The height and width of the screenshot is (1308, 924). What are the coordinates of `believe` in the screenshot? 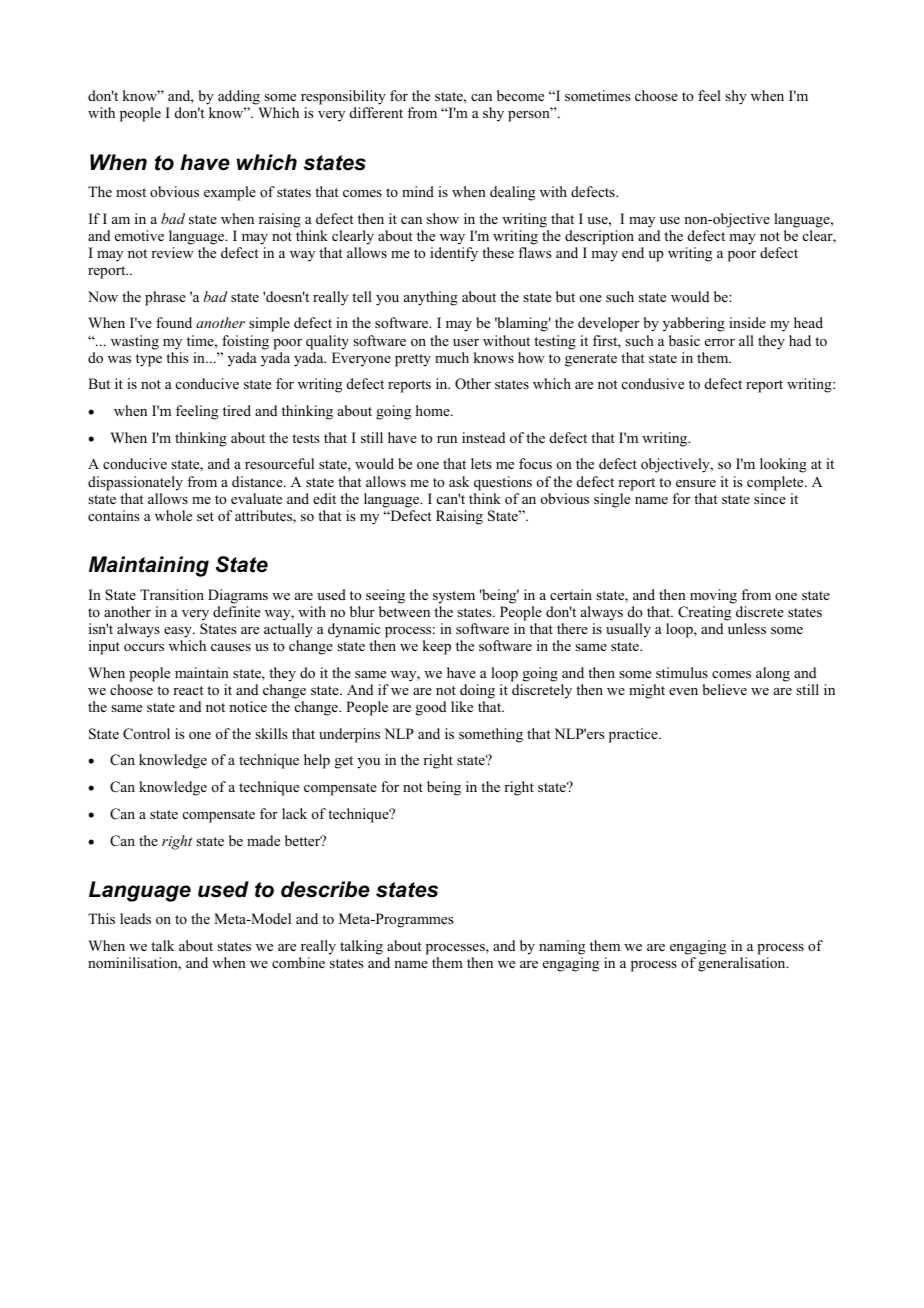 It's located at (725, 689).
